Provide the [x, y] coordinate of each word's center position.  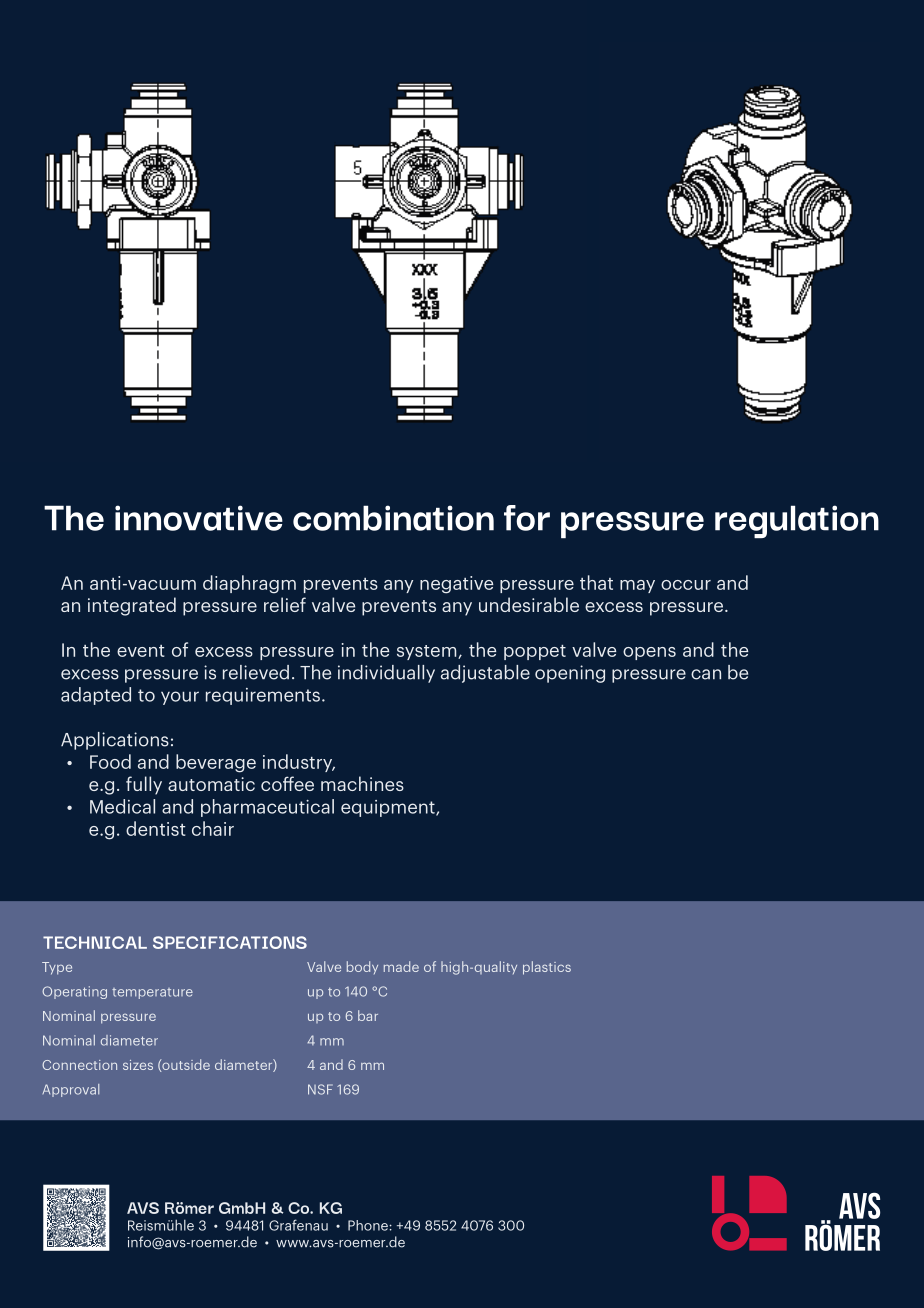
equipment [389, 808]
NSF [320, 1089]
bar [368, 1015]
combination [393, 518]
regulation [797, 521]
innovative [199, 518]
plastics [547, 968]
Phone [369, 1225]
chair [213, 828]
